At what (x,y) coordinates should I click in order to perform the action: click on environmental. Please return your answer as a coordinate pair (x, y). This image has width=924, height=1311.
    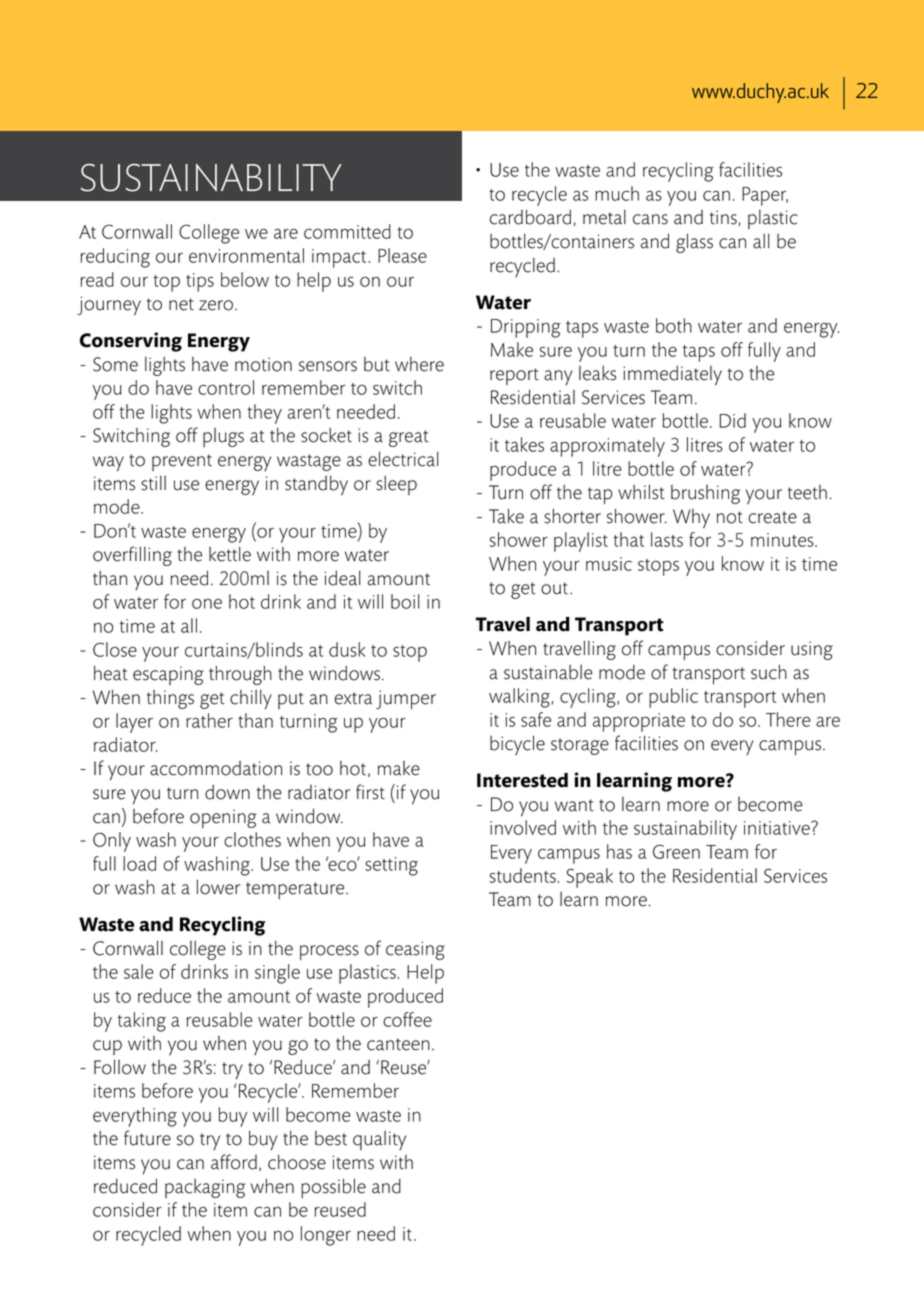
    Looking at the image, I should click on (246, 255).
